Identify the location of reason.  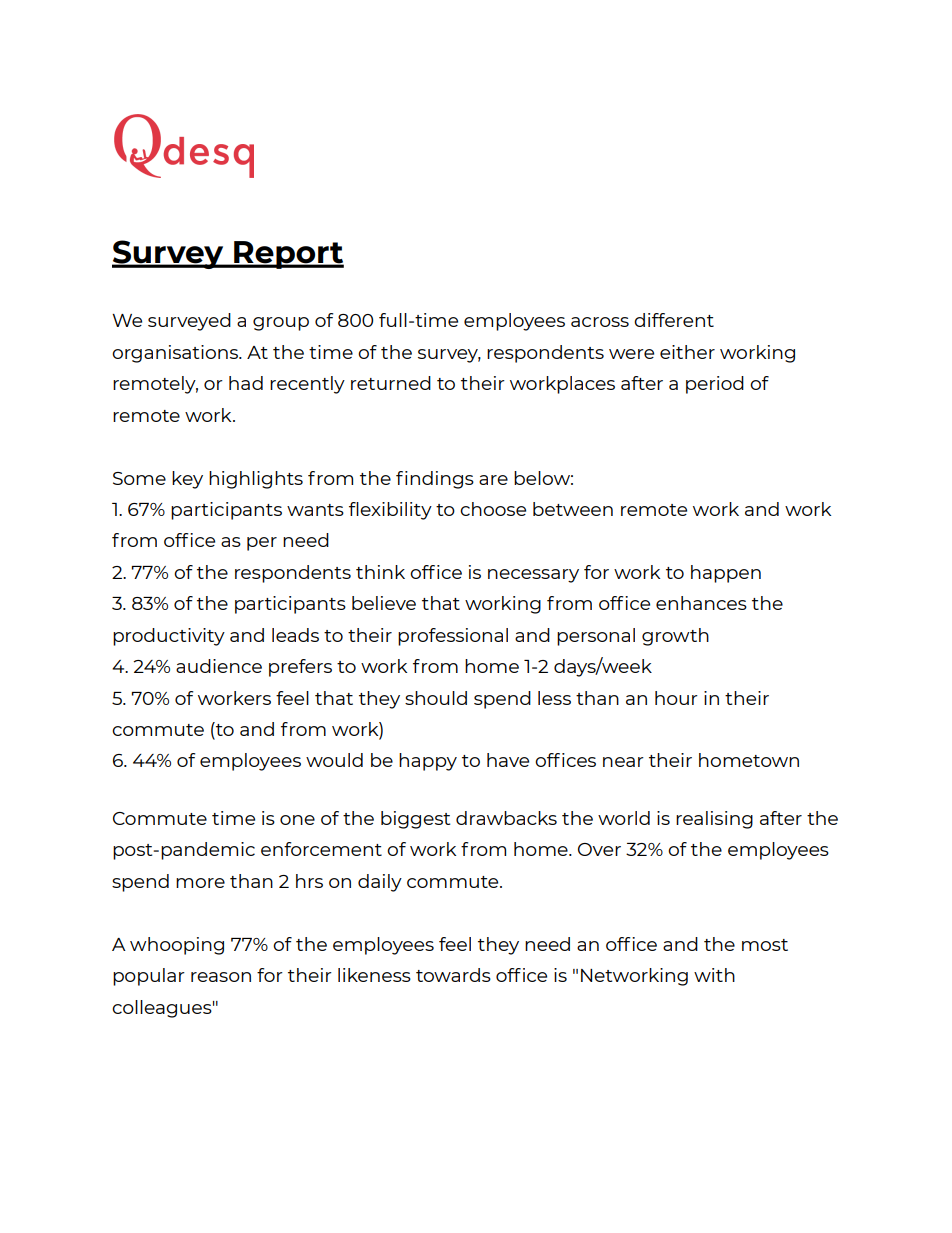
(221, 977).
